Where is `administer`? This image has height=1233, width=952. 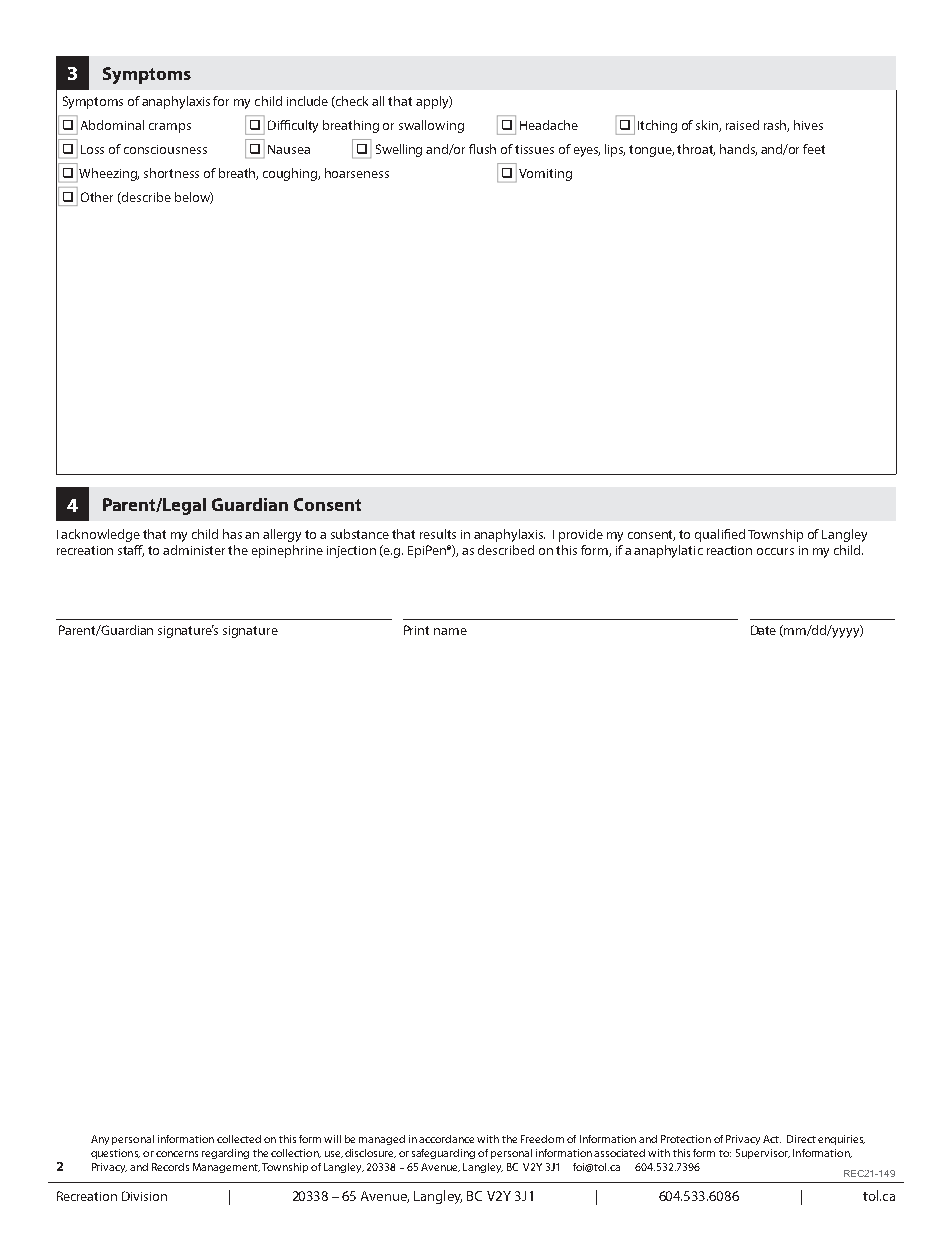
administer is located at coordinates (194, 550).
